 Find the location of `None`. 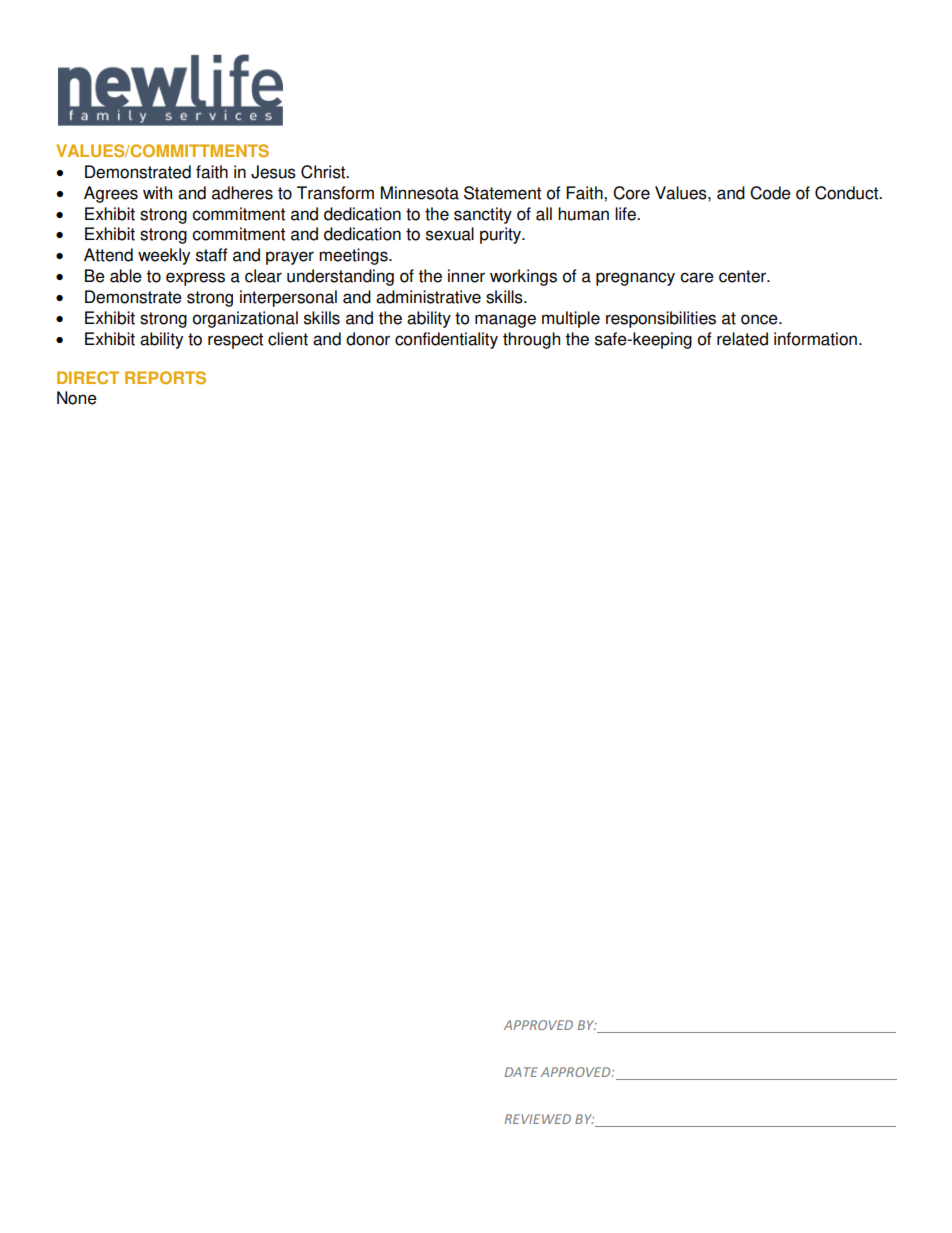

None is located at coordinates (77, 398).
